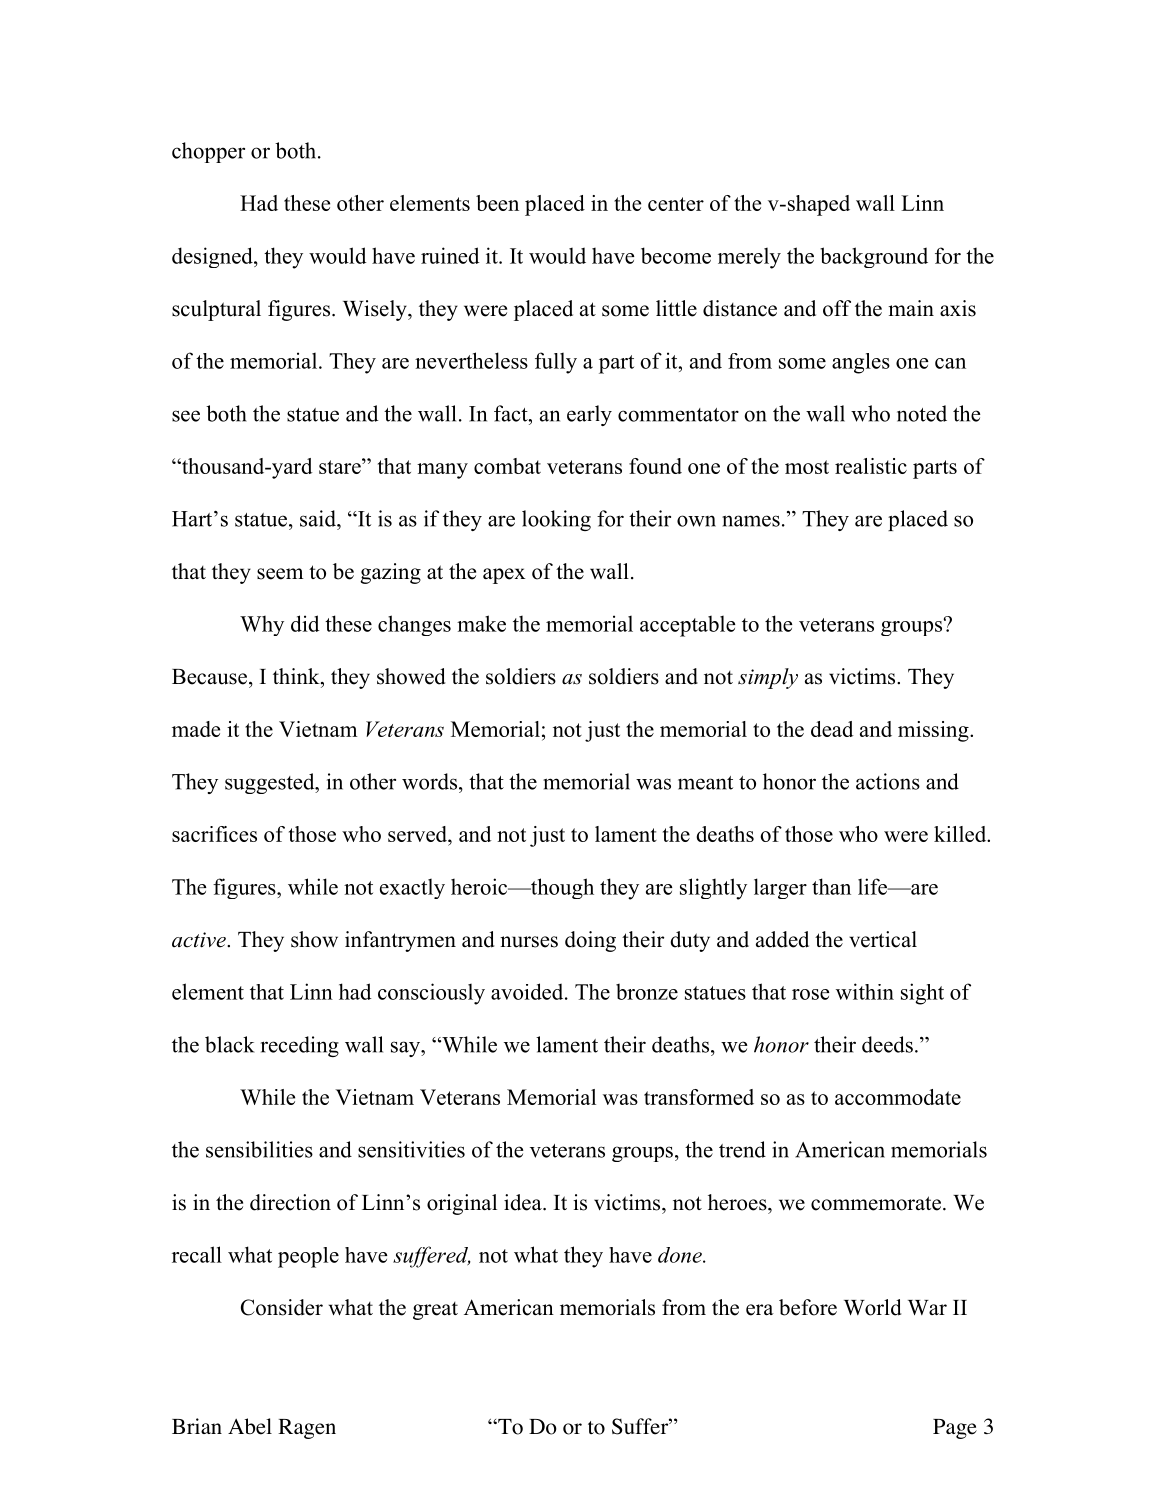 This image has width=1166, height=1509. I want to click on names, so click(751, 521).
